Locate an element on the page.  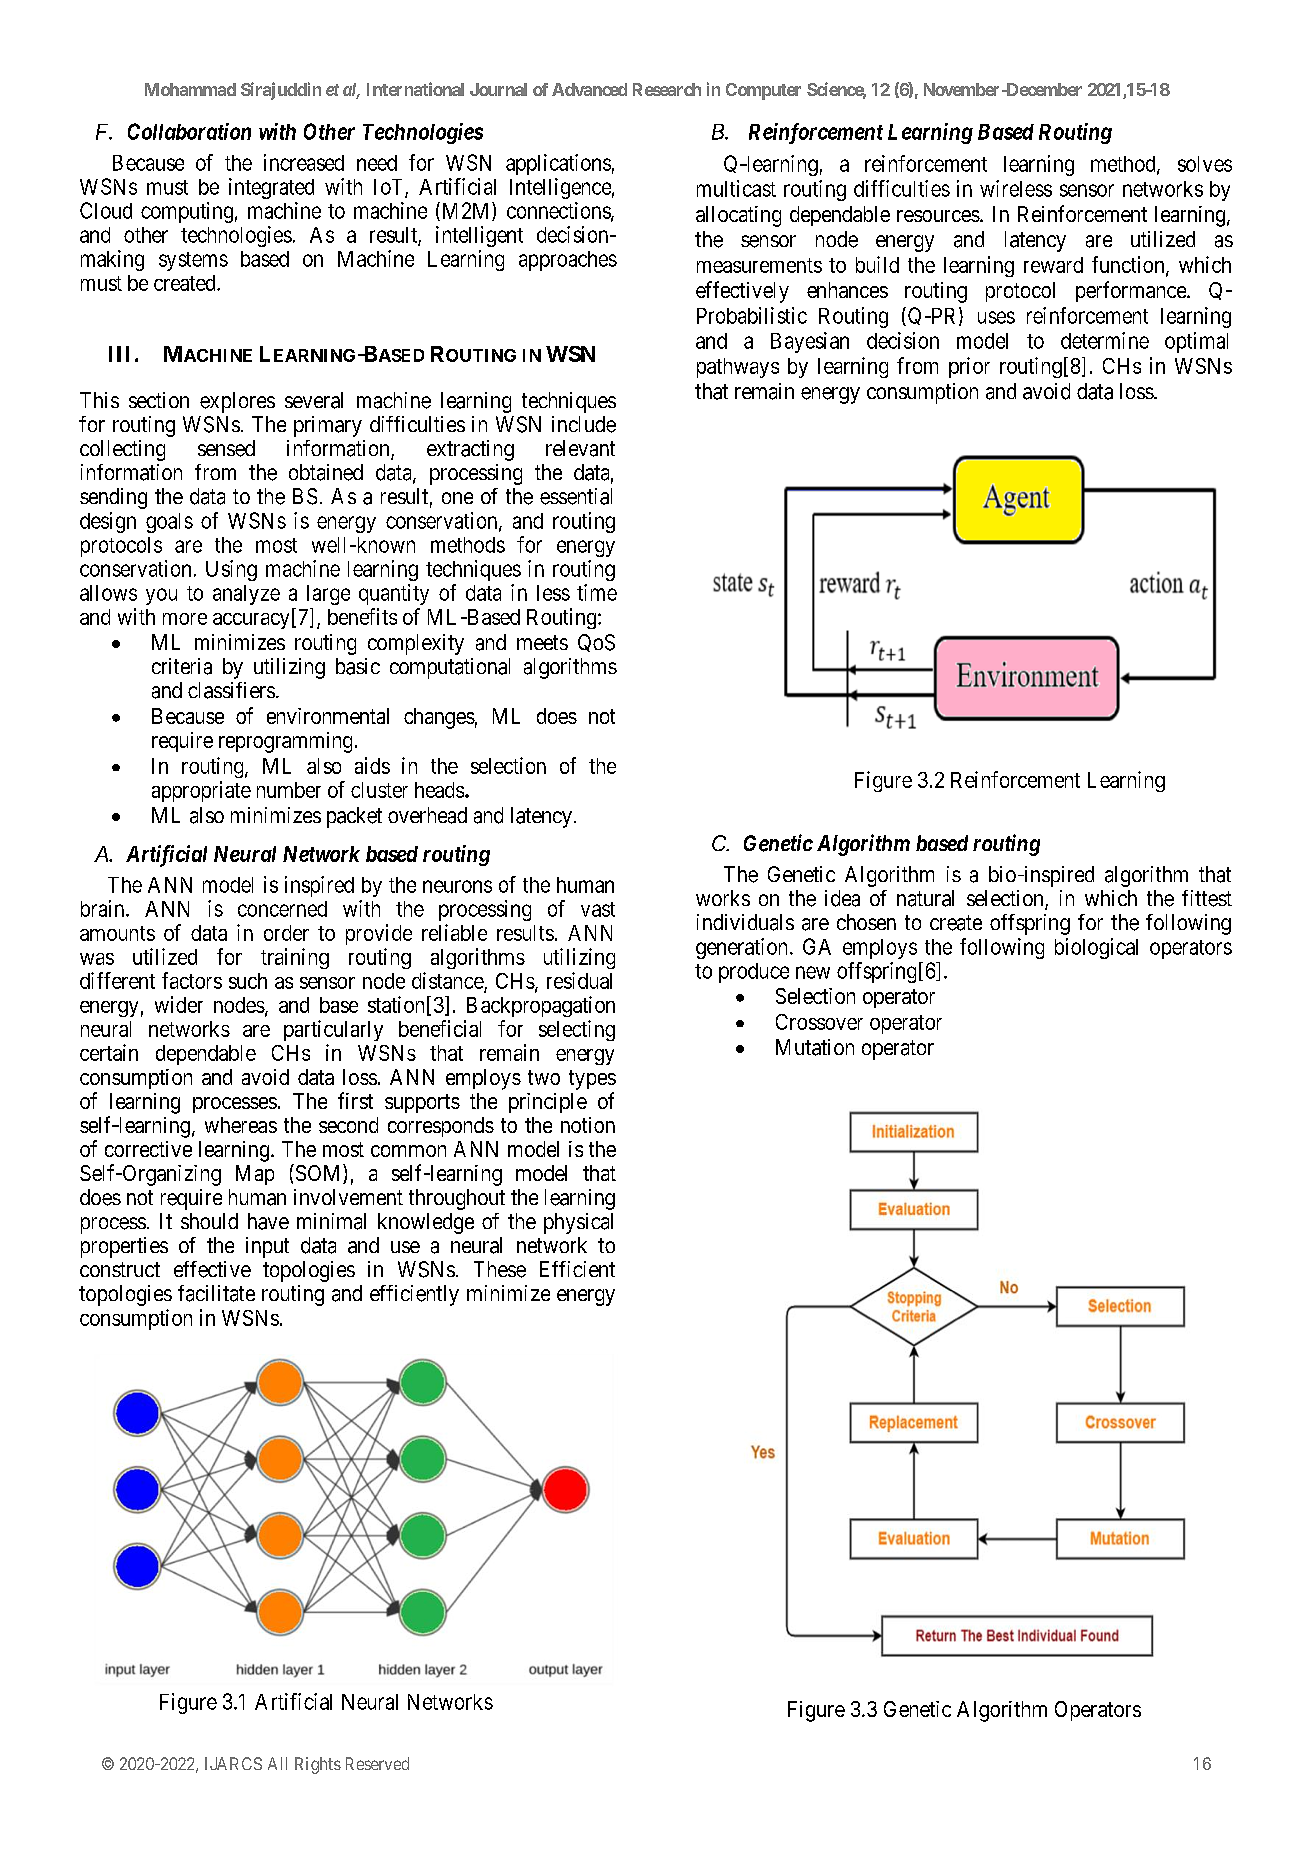
Collaboration is located at coordinates (189, 131).
